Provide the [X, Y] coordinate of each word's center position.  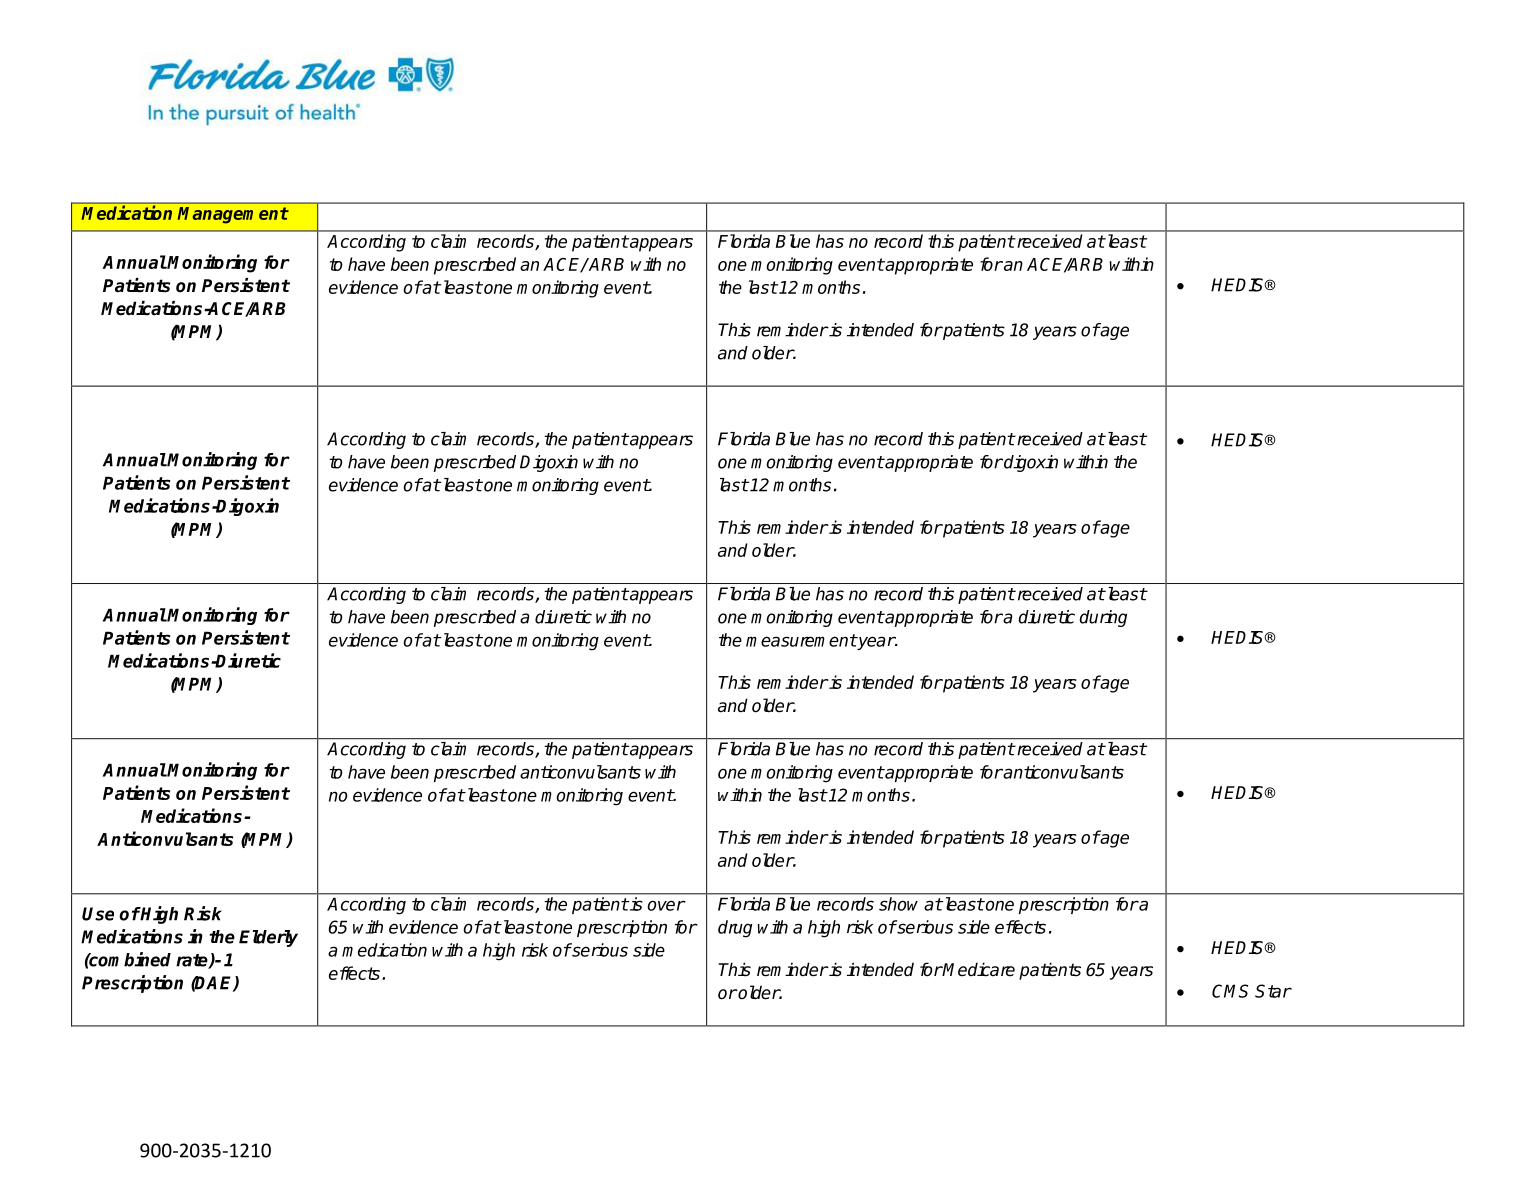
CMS [1230, 991]
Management [233, 215]
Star [1273, 991]
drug [735, 929]
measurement [801, 640]
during [1103, 618]
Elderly [268, 938]
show [898, 904]
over [666, 905]
